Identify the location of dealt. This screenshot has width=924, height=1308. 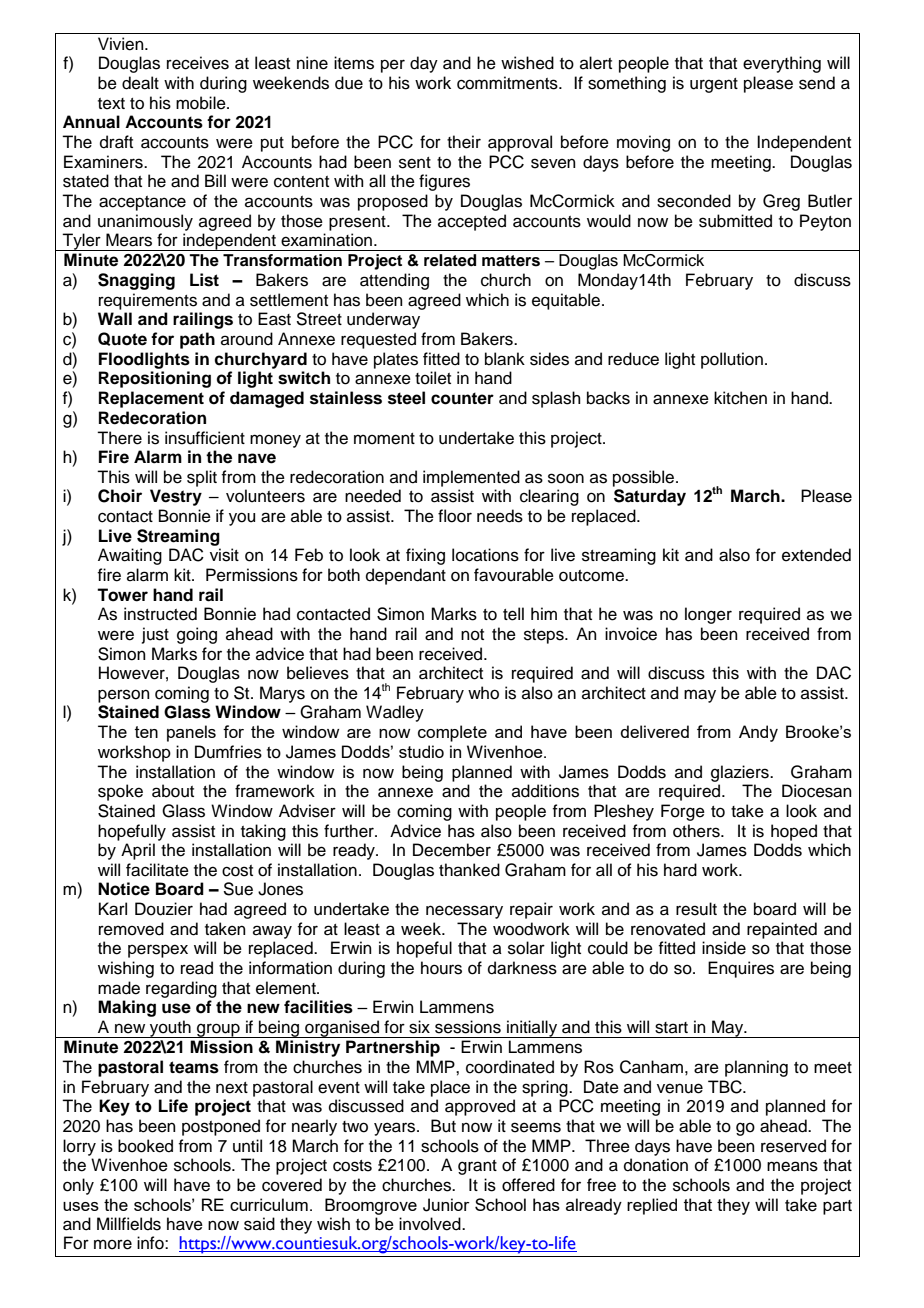
(140, 83).
